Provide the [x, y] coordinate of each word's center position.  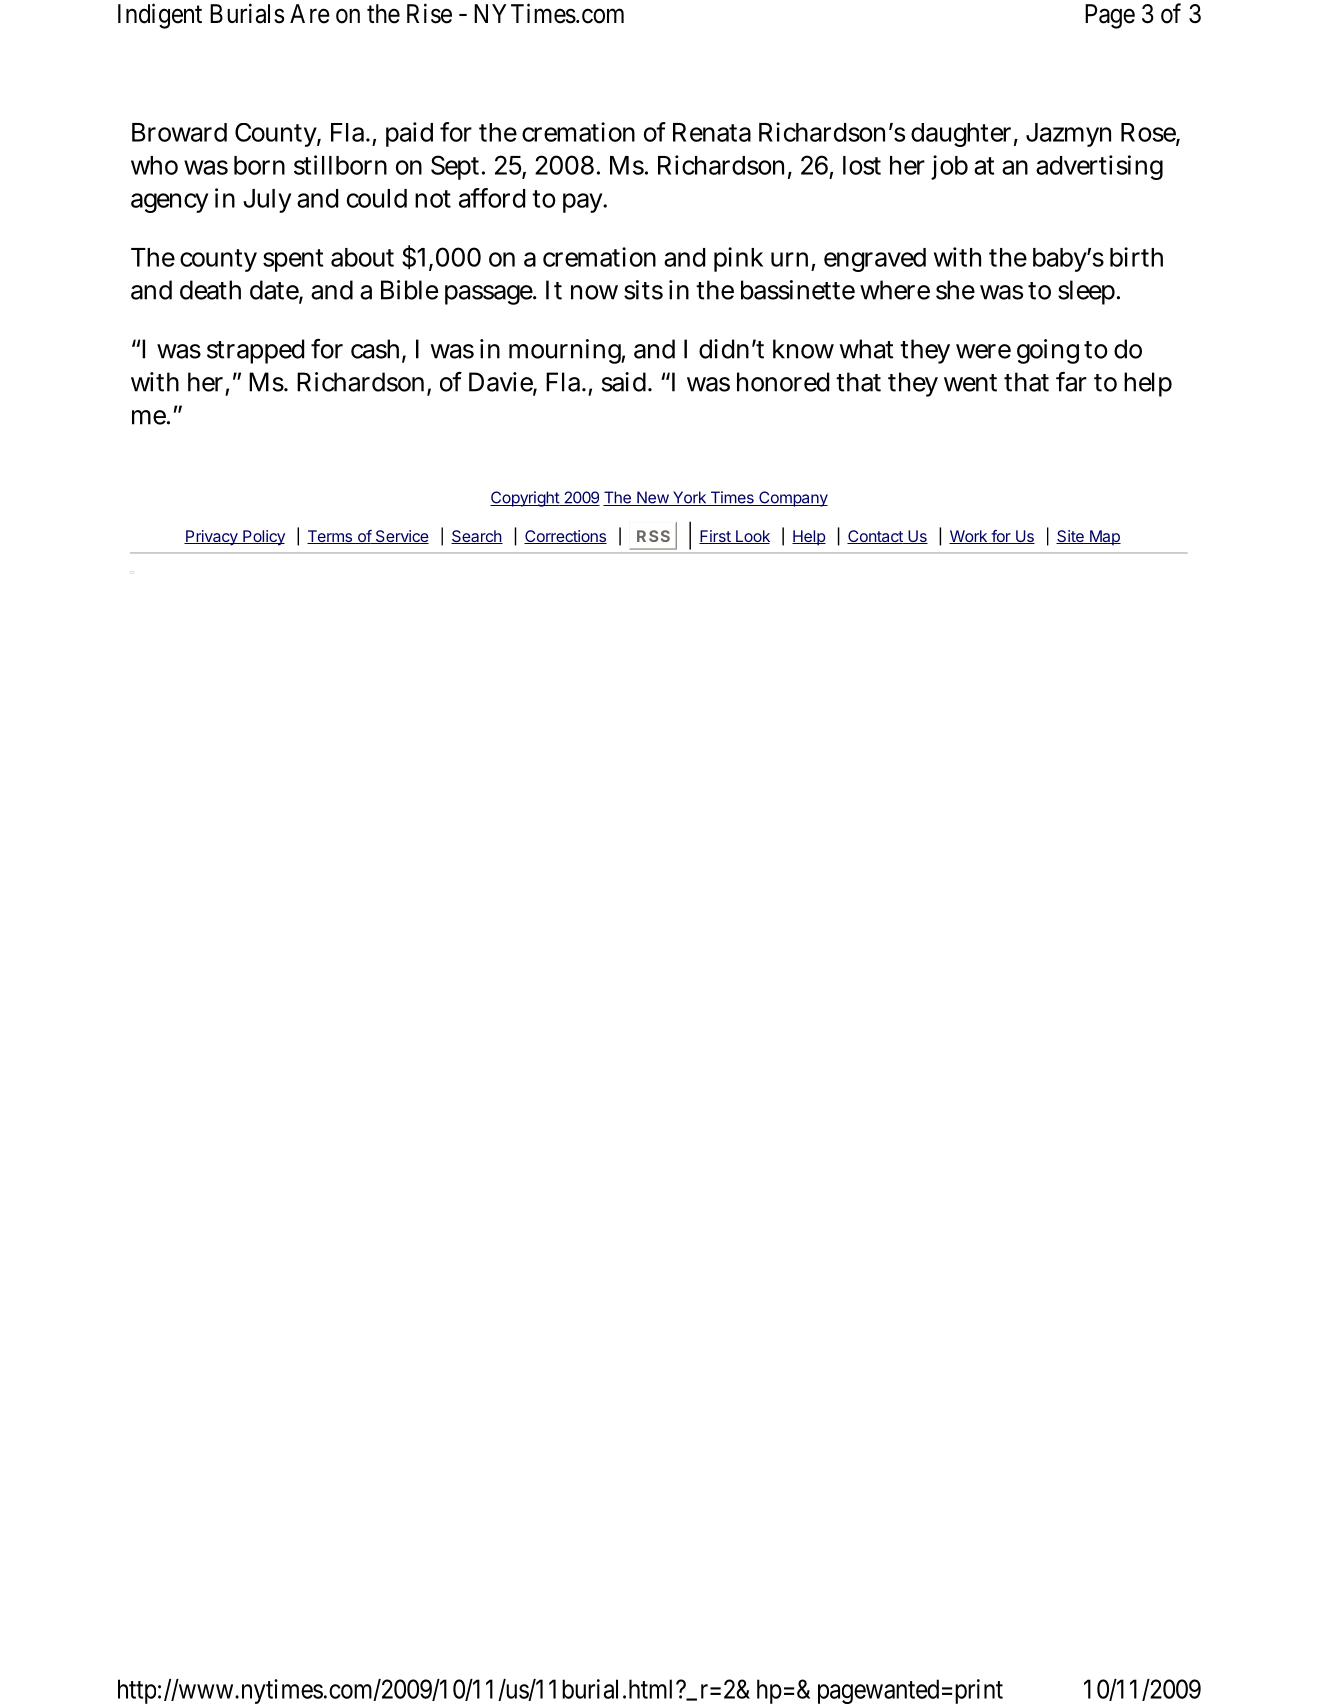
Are [310, 14]
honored [783, 382]
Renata [712, 132]
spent [293, 260]
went [970, 383]
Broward [179, 132]
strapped [255, 351]
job [949, 167]
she [955, 290]
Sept [457, 167]
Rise [429, 13]
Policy [263, 538]
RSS [653, 536]
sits [643, 290]
